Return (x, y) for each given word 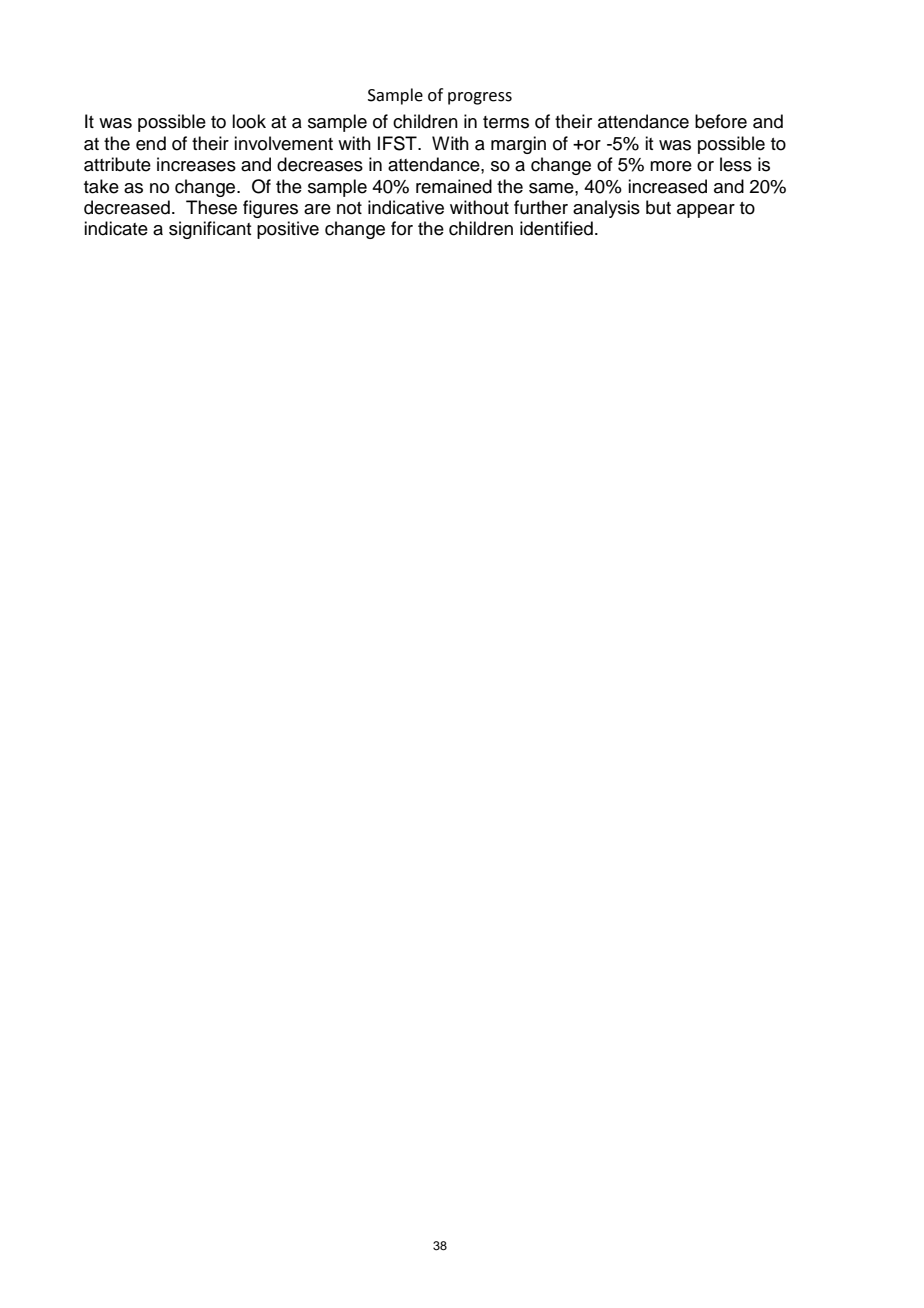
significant (210, 230)
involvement (283, 143)
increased (667, 186)
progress (480, 98)
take (101, 186)
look (249, 121)
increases (196, 164)
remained (454, 186)
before (721, 121)
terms (506, 122)
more (671, 166)
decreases (320, 164)
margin (518, 145)
